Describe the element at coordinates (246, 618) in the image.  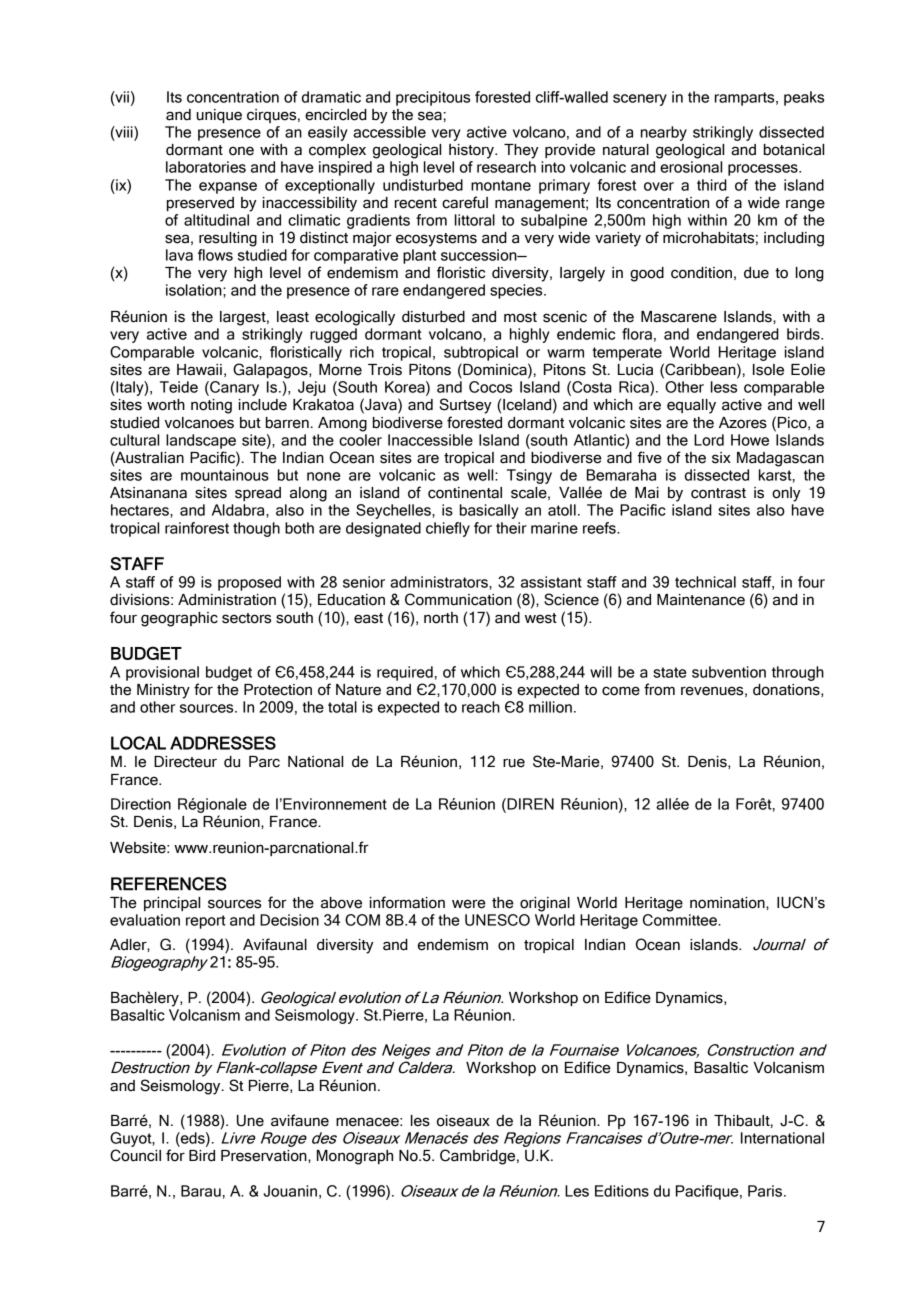
I see `sectors` at that location.
